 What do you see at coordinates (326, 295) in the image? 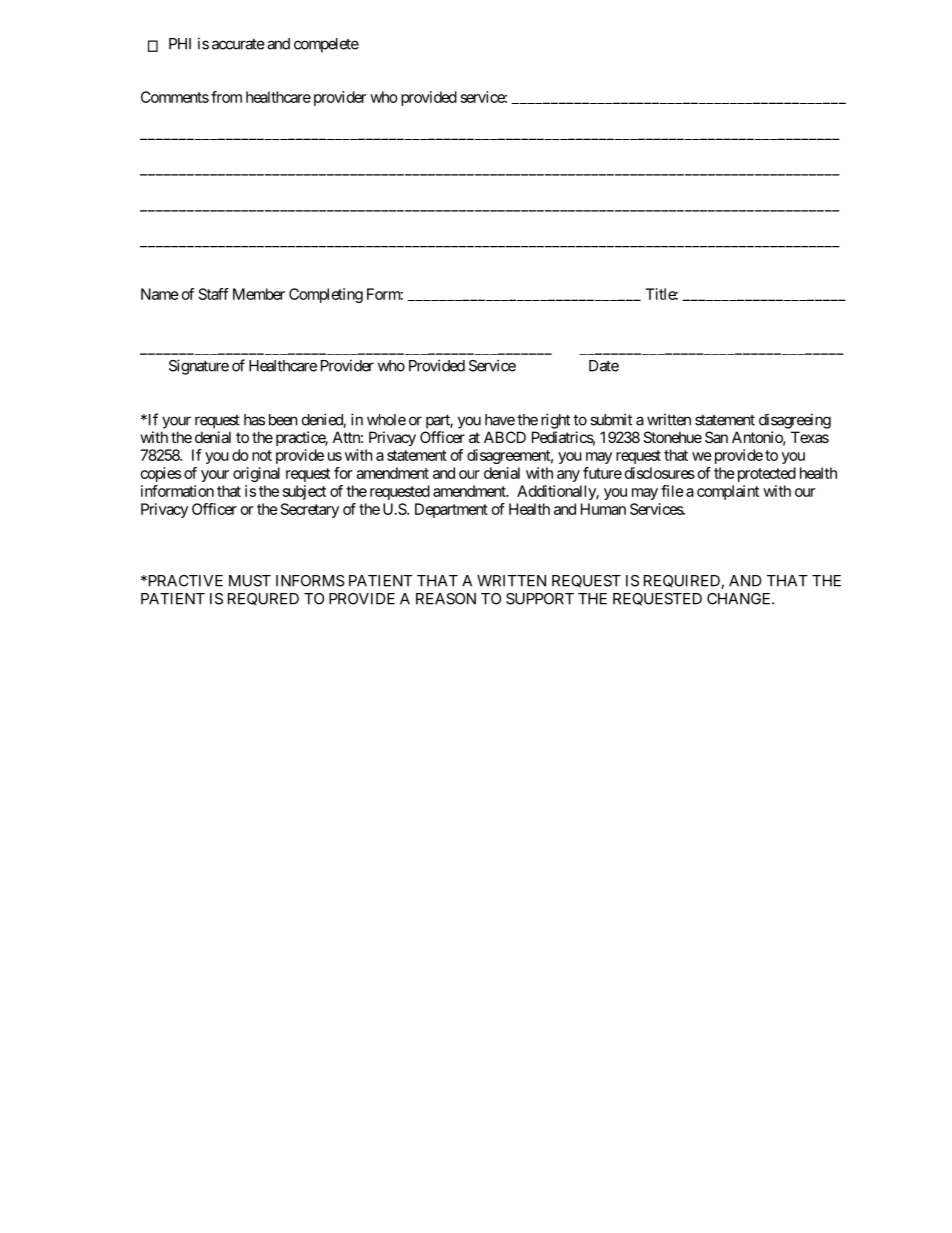
I see `Completing` at bounding box center [326, 295].
